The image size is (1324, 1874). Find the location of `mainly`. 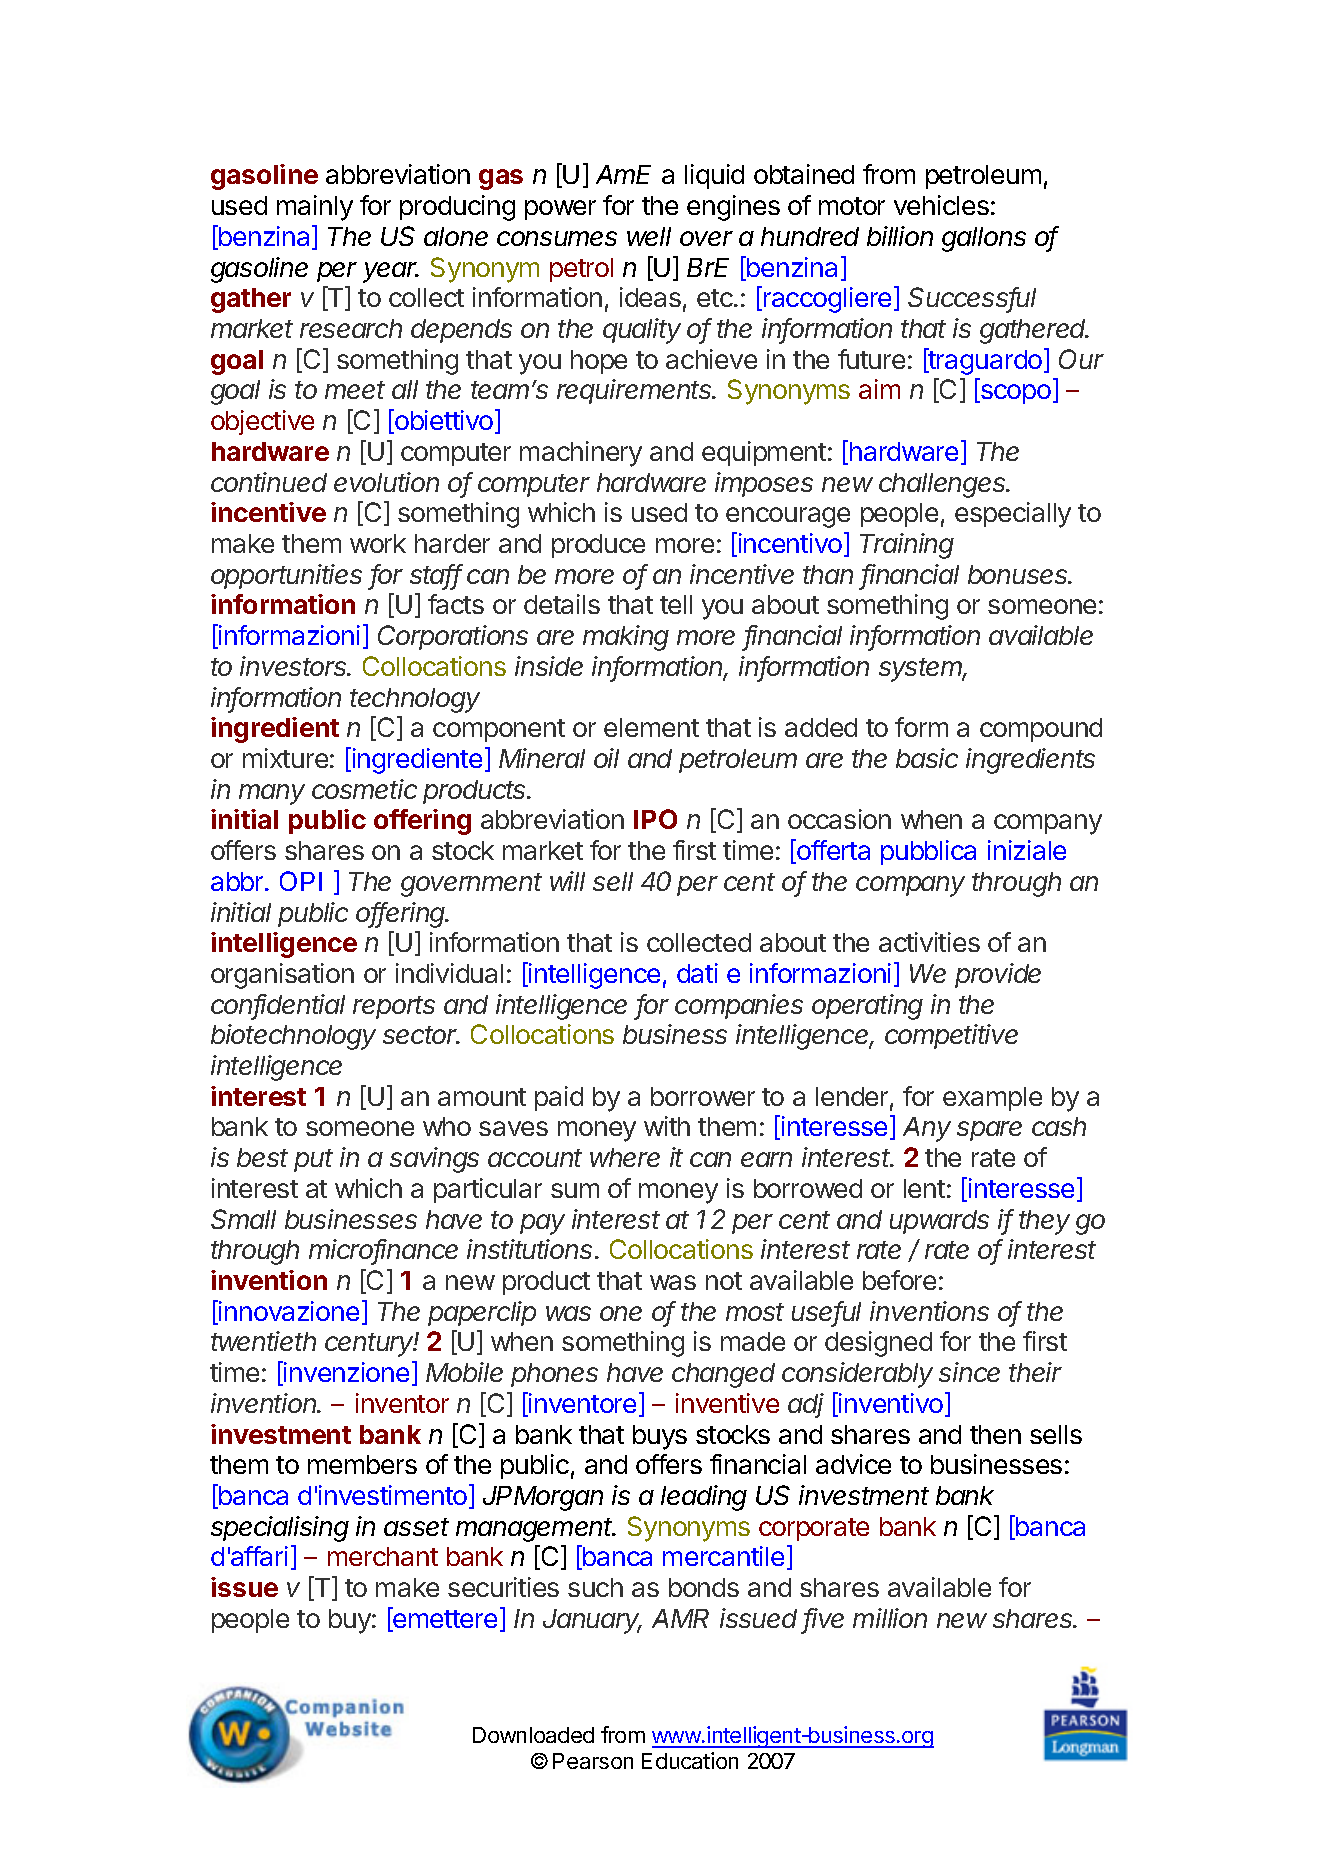

mainly is located at coordinates (315, 208).
